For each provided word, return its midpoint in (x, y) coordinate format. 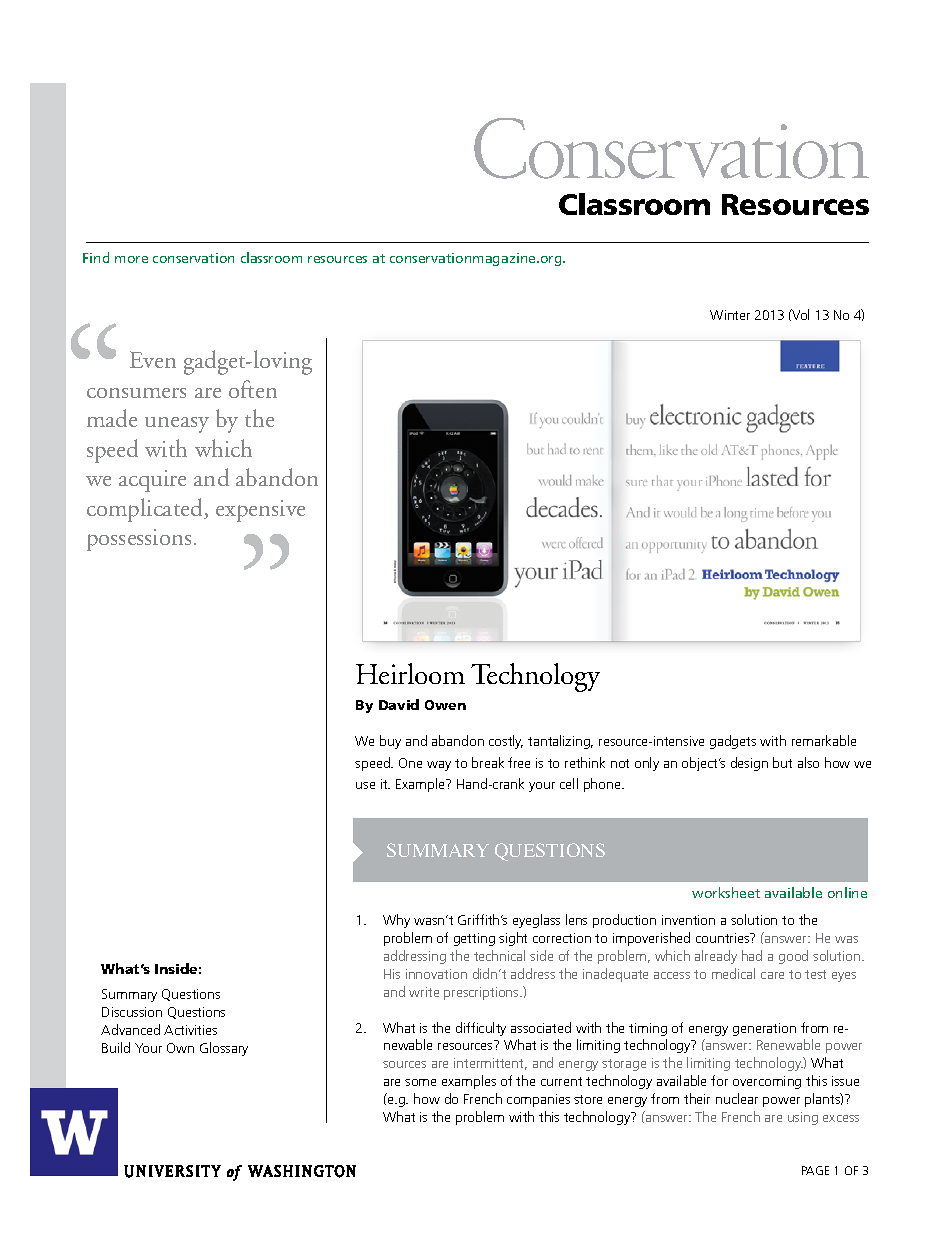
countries (724, 938)
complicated (146, 510)
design (749, 764)
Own (180, 1048)
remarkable (824, 740)
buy (390, 742)
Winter (730, 315)
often (253, 389)
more (131, 259)
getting (474, 939)
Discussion (132, 1012)
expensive (260, 511)
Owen (445, 705)
